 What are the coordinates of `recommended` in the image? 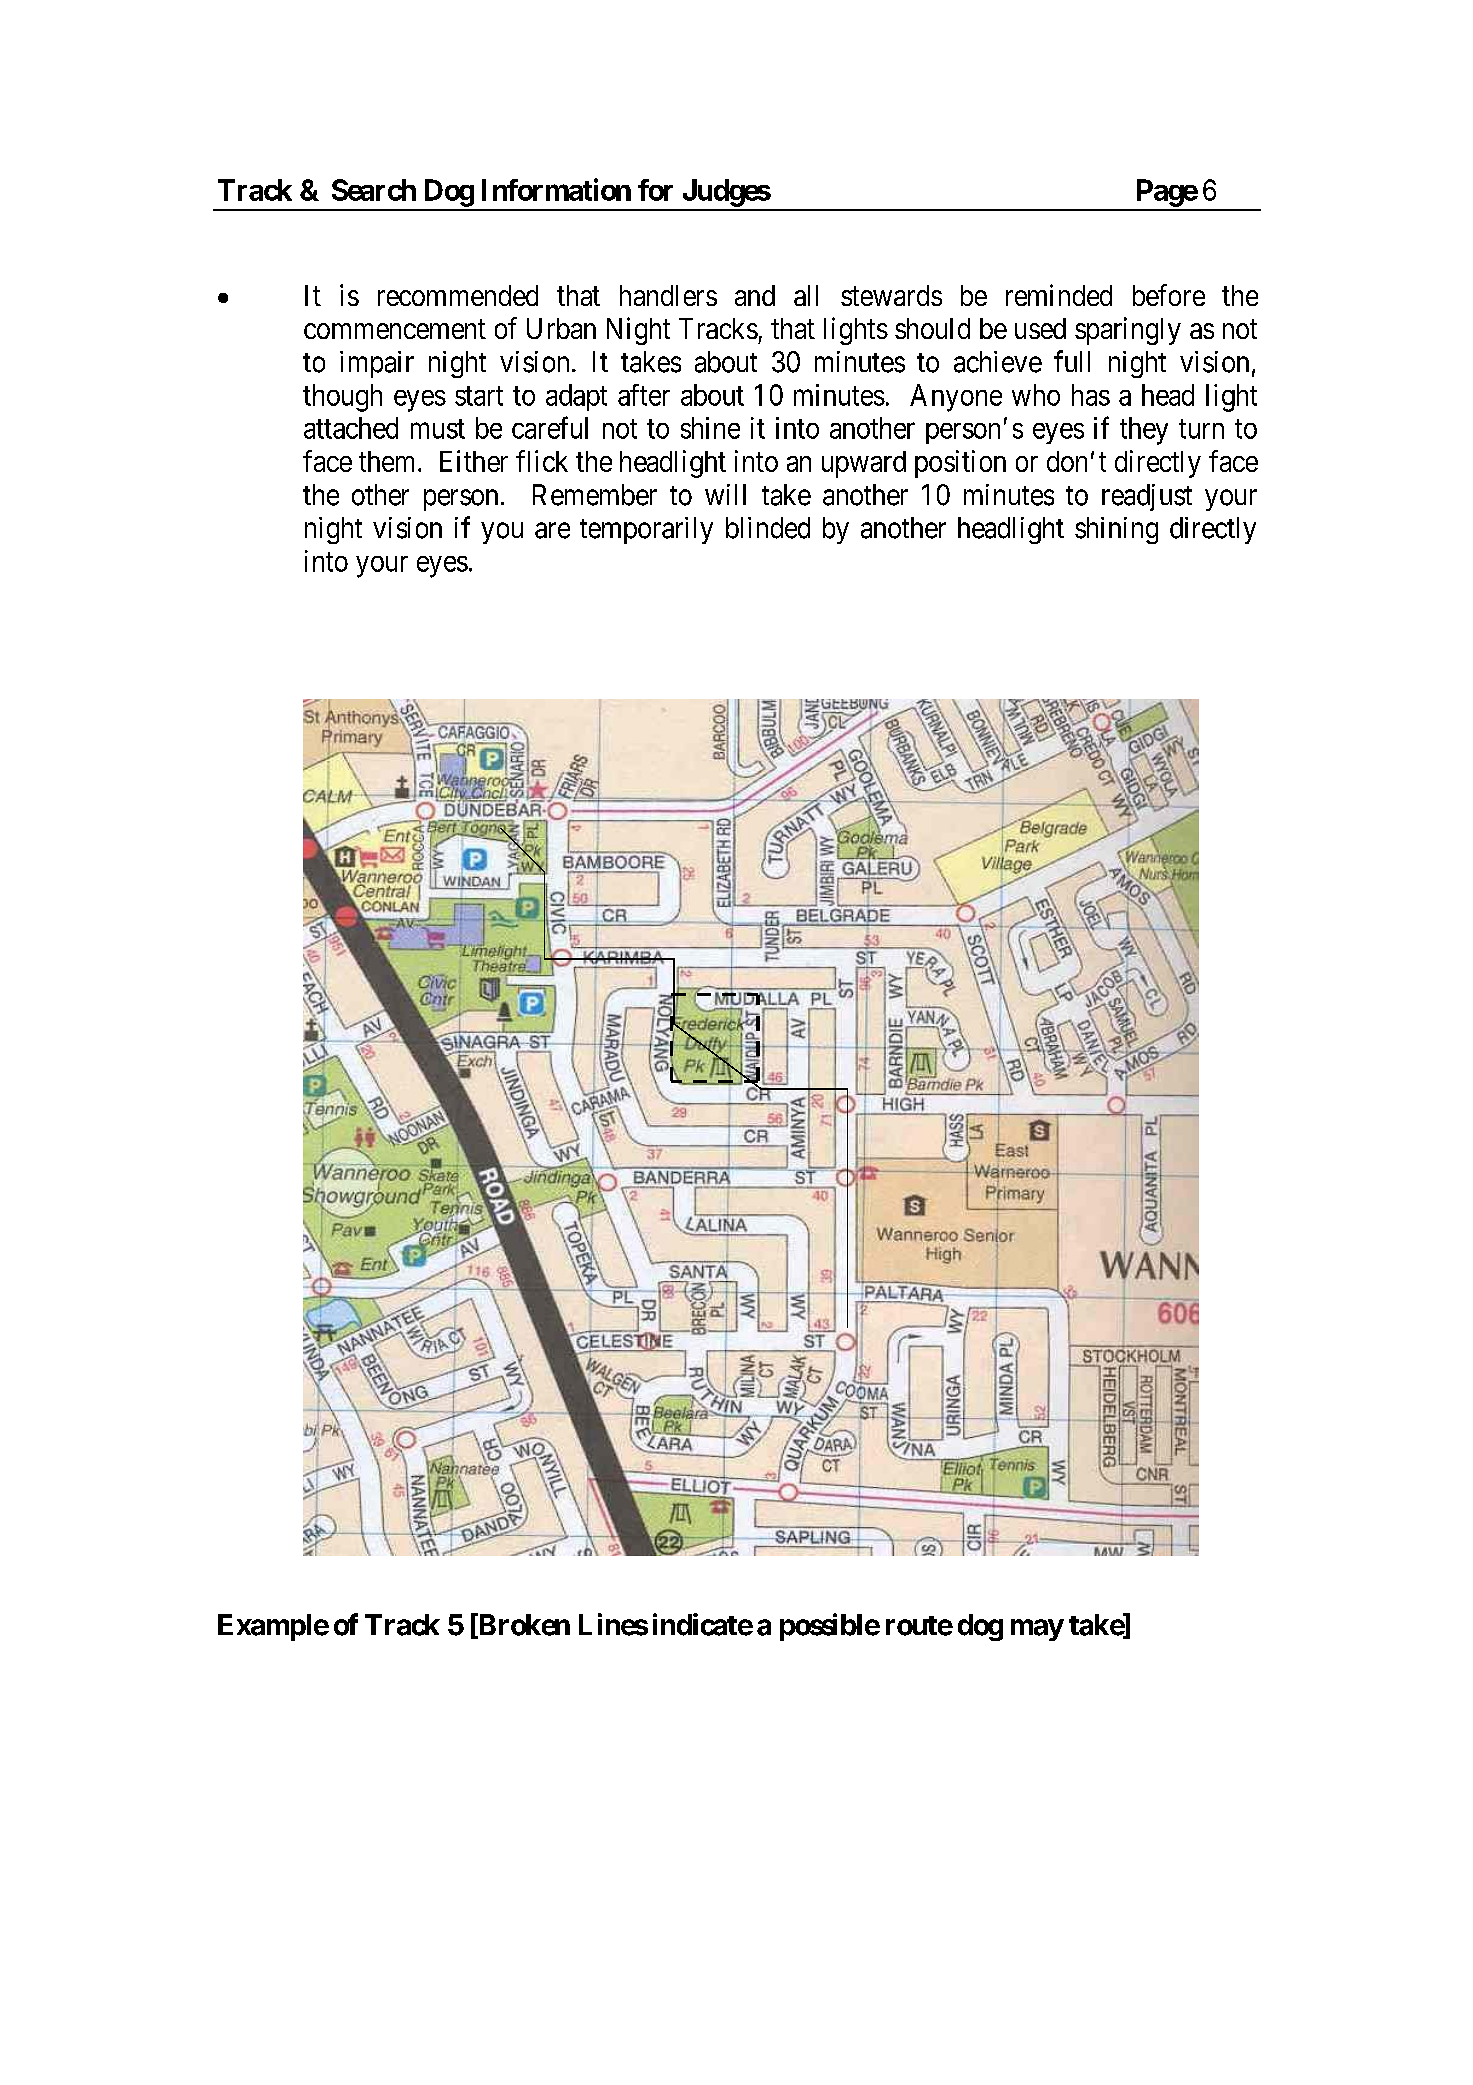 It's located at (458, 295).
